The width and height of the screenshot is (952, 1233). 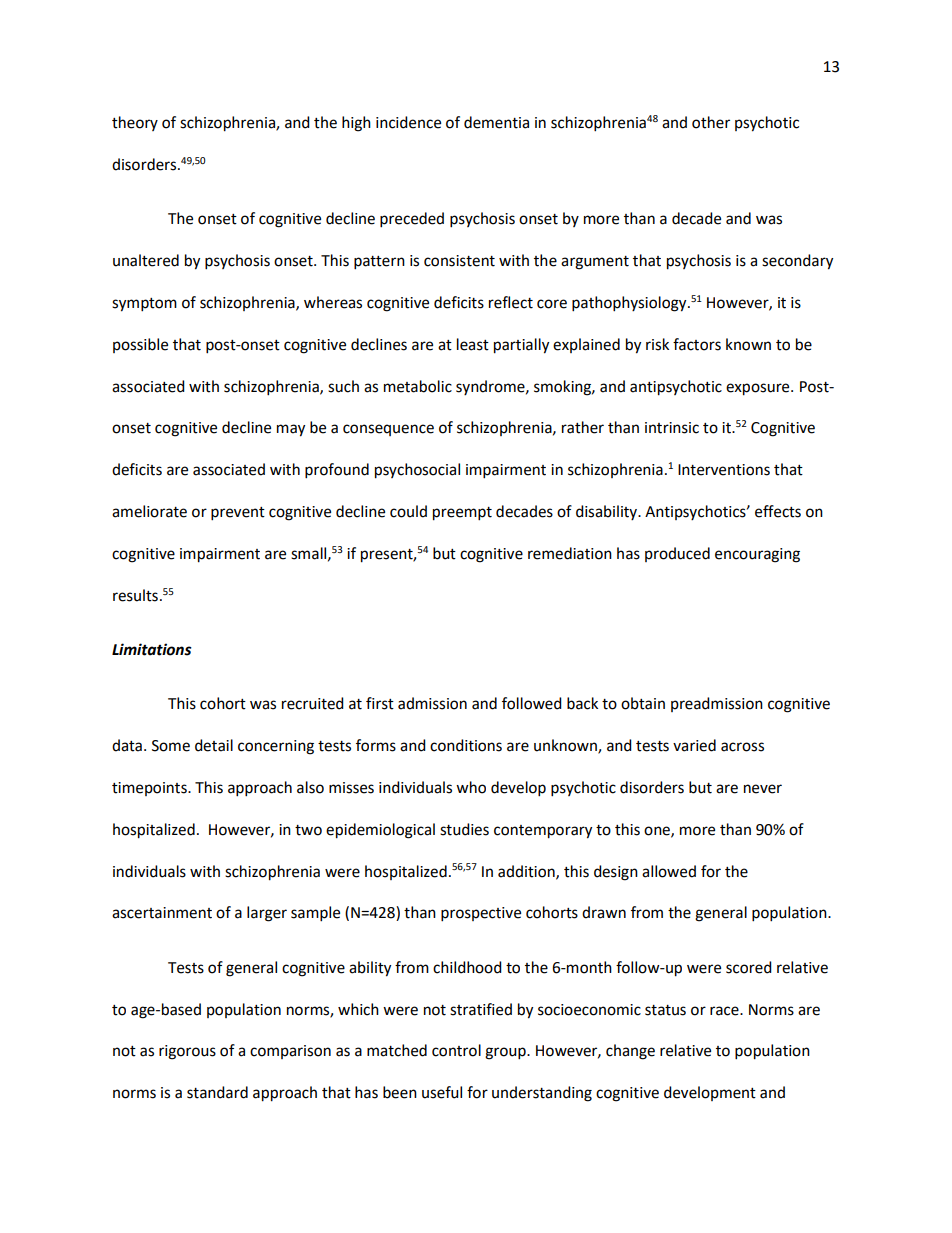 I want to click on other, so click(x=711, y=122).
